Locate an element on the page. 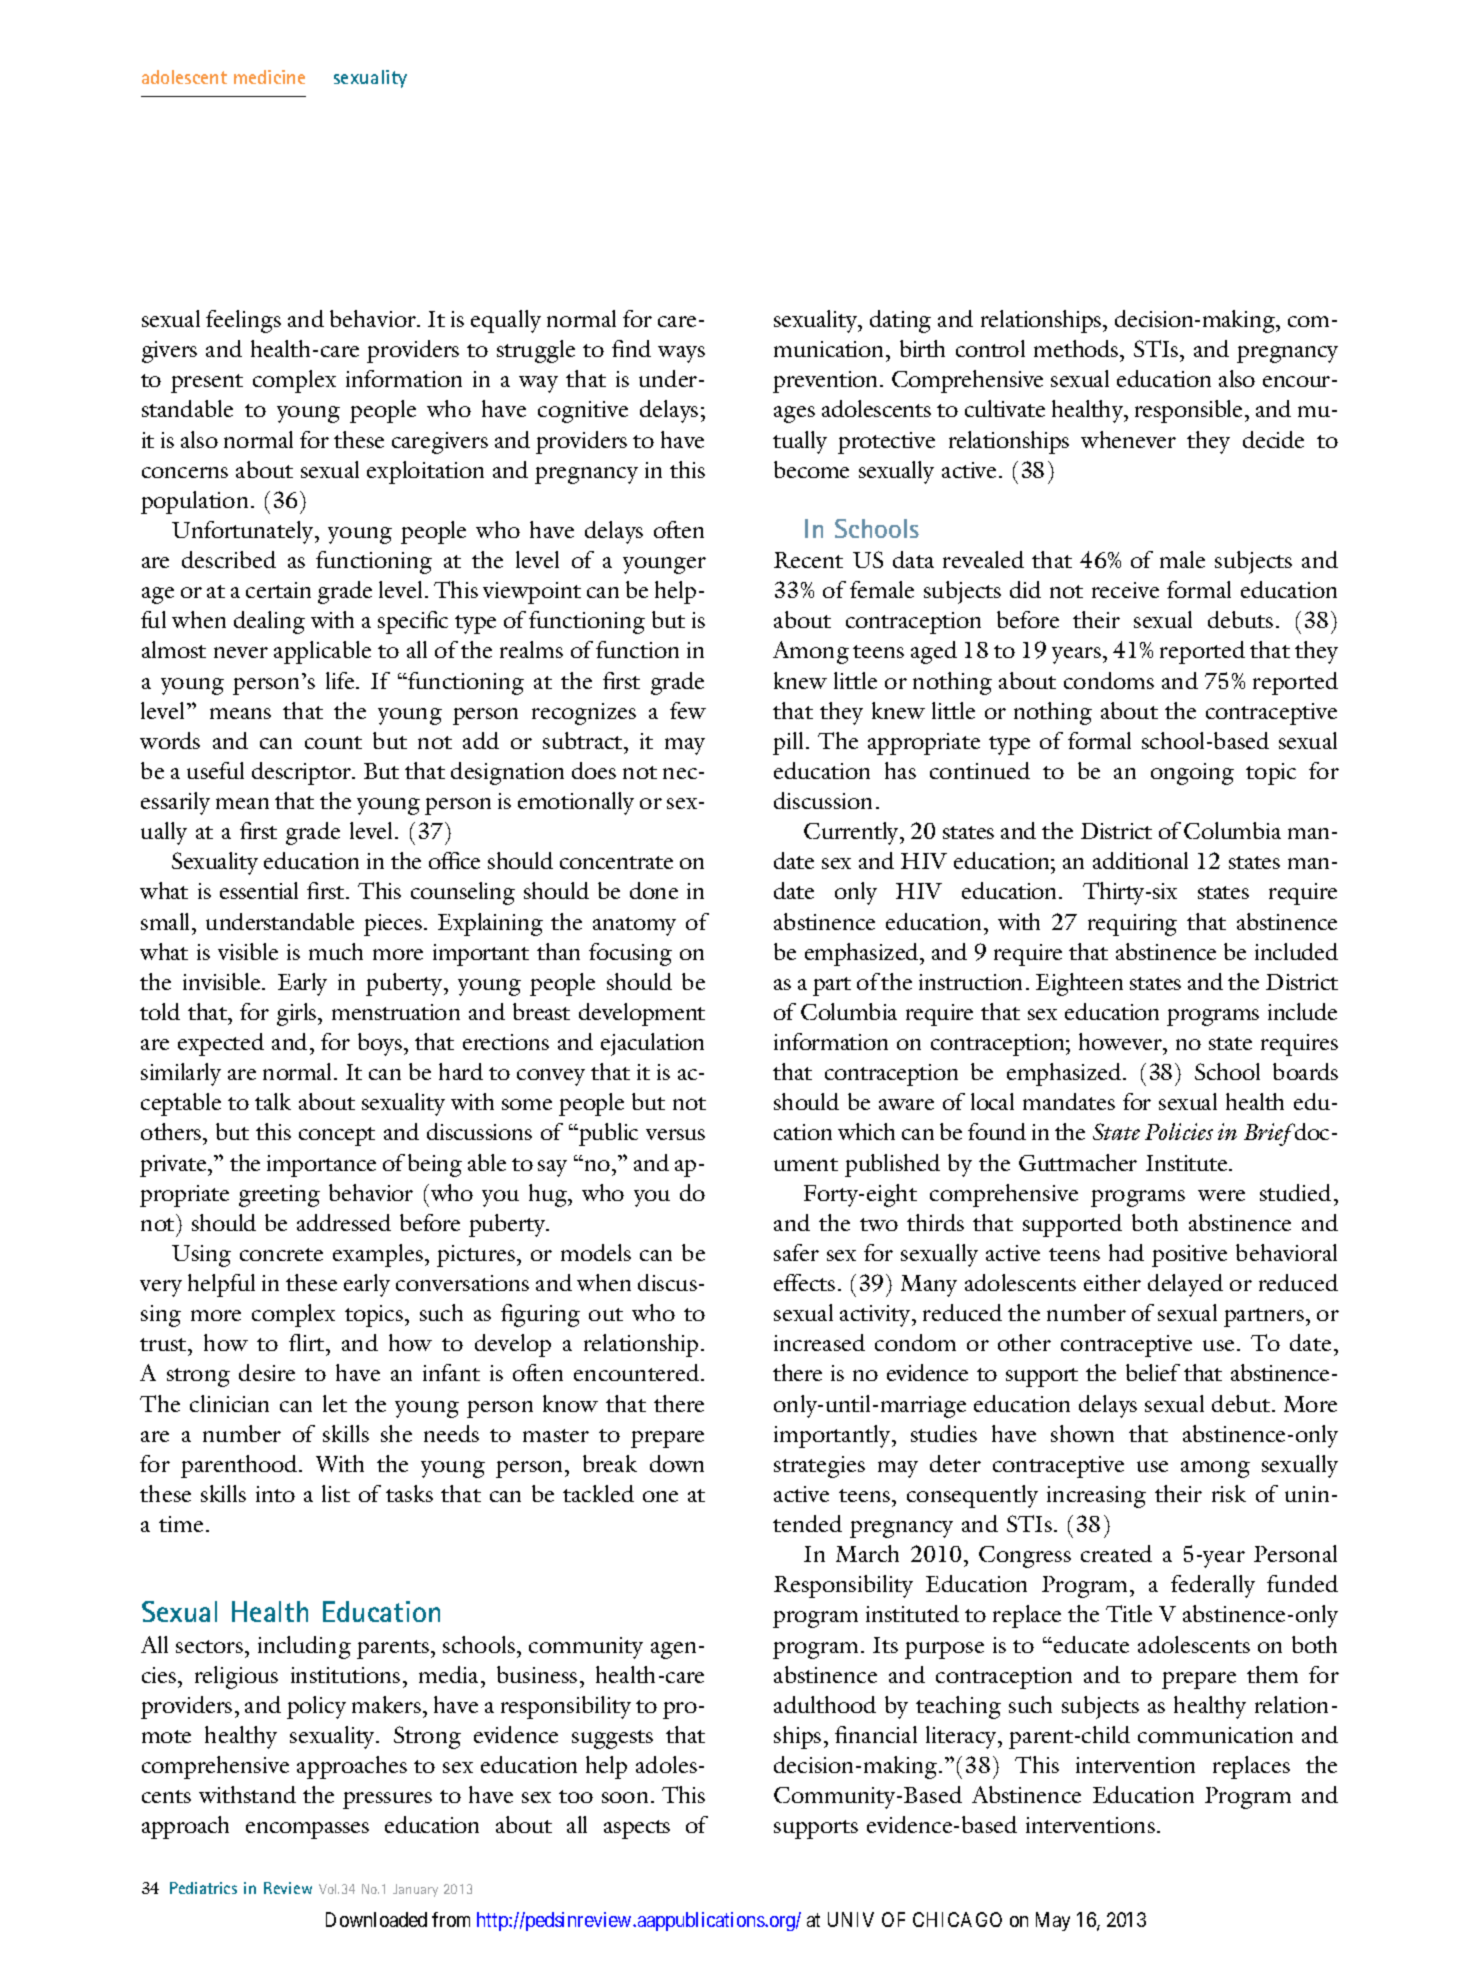  receive is located at coordinates (1125, 590).
